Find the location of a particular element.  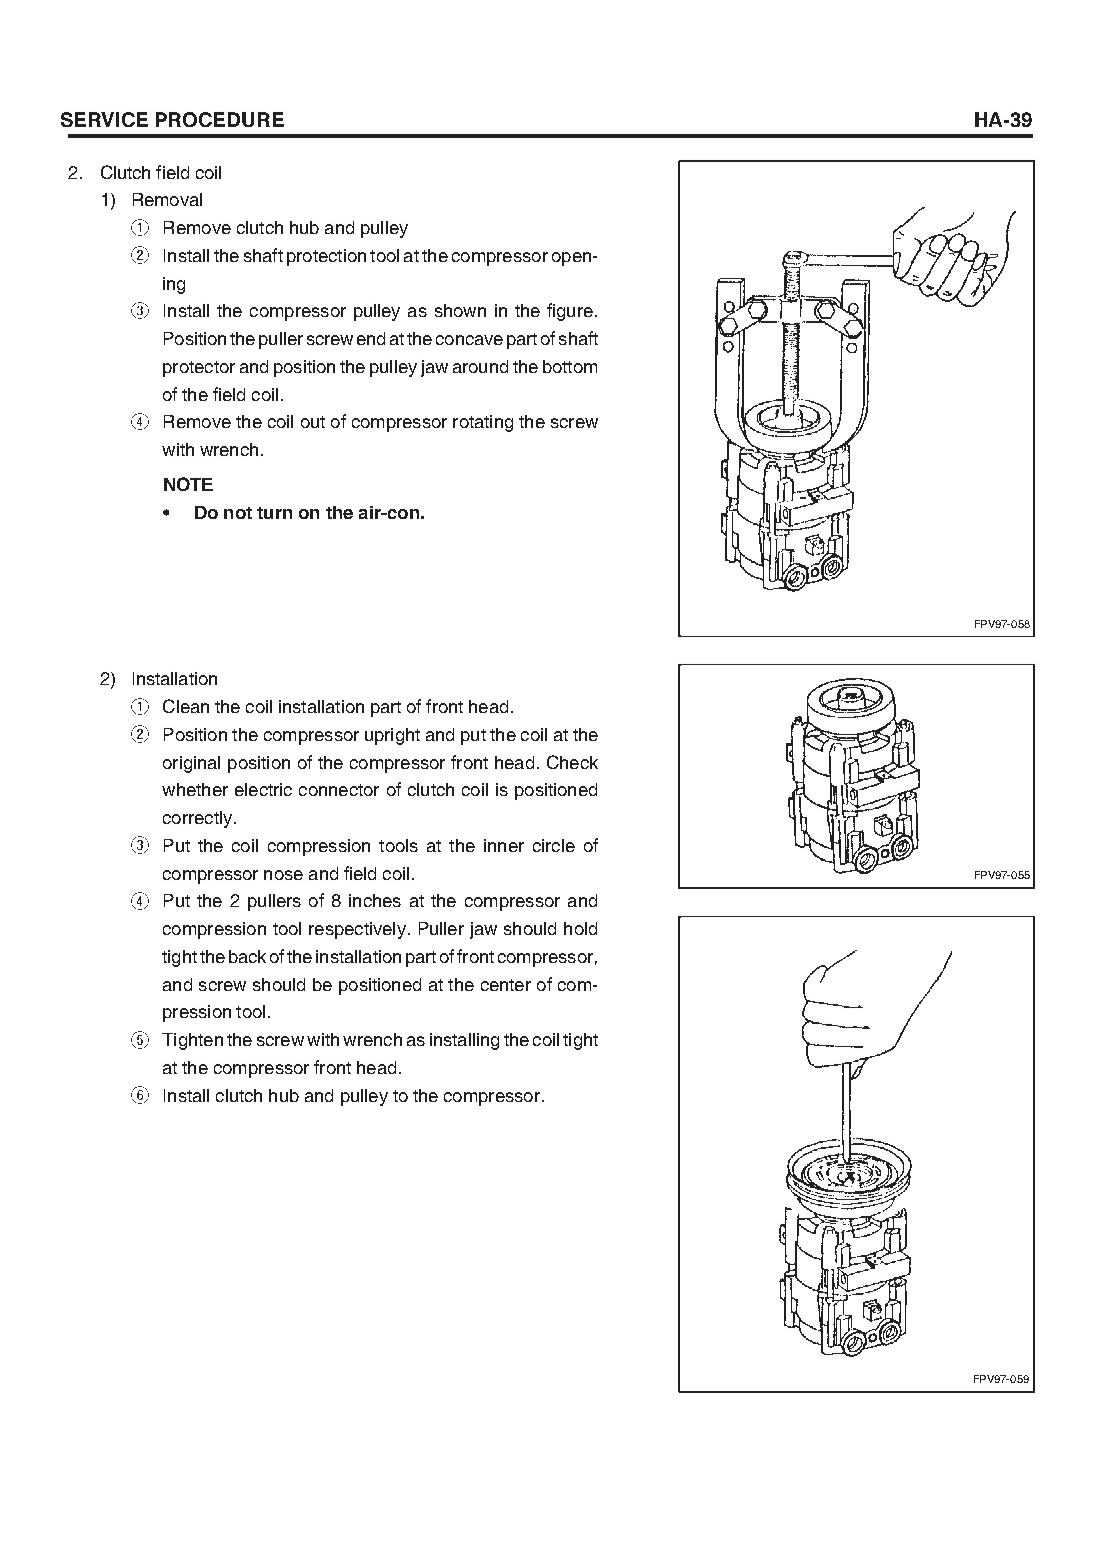

Removal is located at coordinates (167, 199).
